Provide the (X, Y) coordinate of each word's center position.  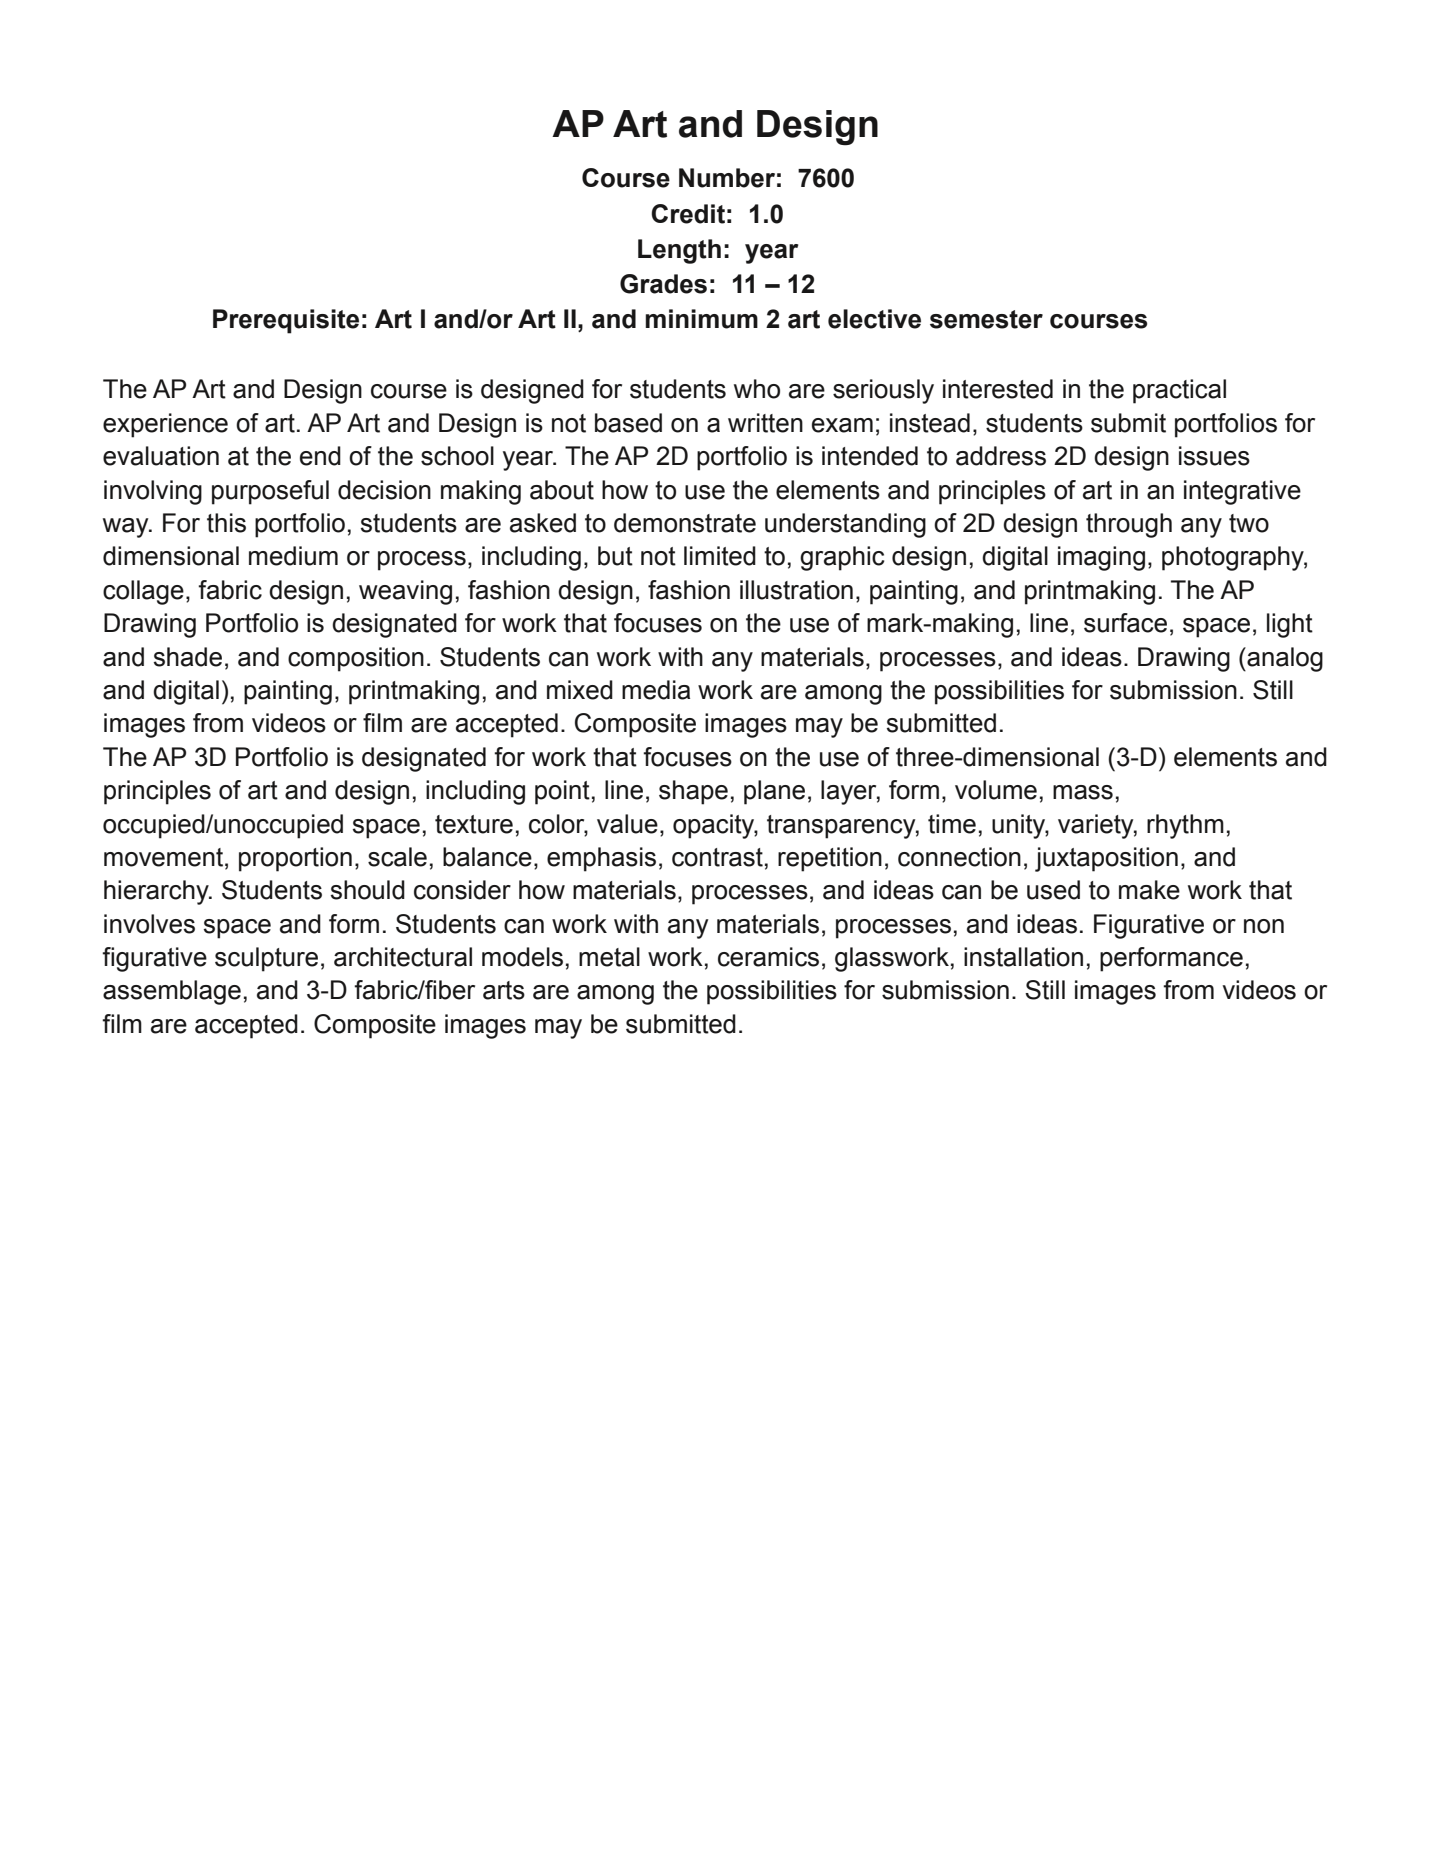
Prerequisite (286, 321)
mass (1083, 792)
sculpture (266, 959)
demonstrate (685, 523)
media (656, 690)
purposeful (270, 492)
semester (986, 319)
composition (356, 659)
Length (679, 251)
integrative (1242, 492)
